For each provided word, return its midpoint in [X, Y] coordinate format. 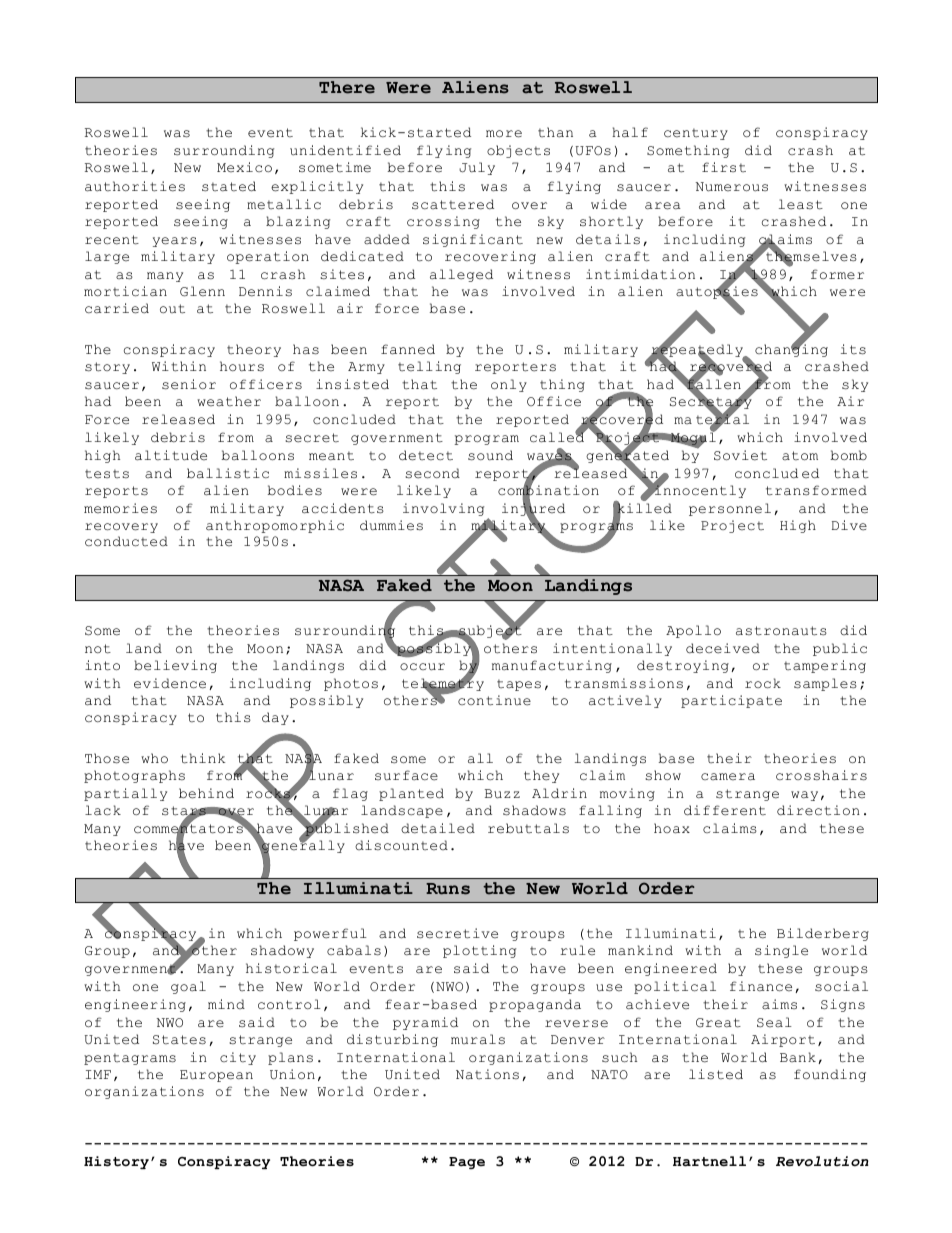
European [216, 1076]
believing [175, 666]
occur [422, 667]
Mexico [244, 167]
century [696, 134]
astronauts [781, 631]
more [504, 134]
